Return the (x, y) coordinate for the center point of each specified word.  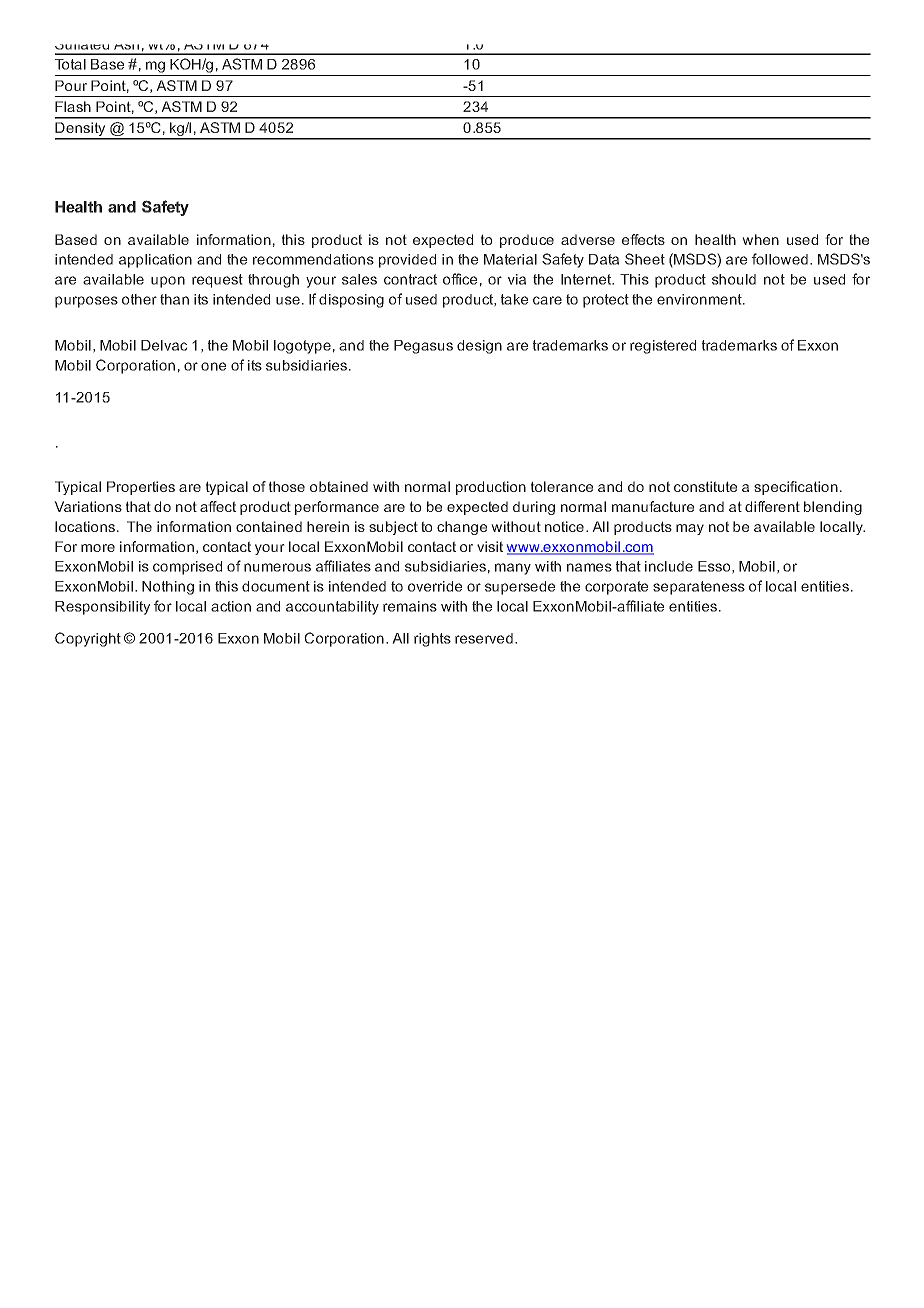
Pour (71, 85)
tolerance (562, 486)
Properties (141, 488)
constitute (705, 486)
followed (780, 259)
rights (432, 640)
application (155, 261)
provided (407, 261)
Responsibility (102, 608)
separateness (699, 588)
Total (70, 64)
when (760, 239)
